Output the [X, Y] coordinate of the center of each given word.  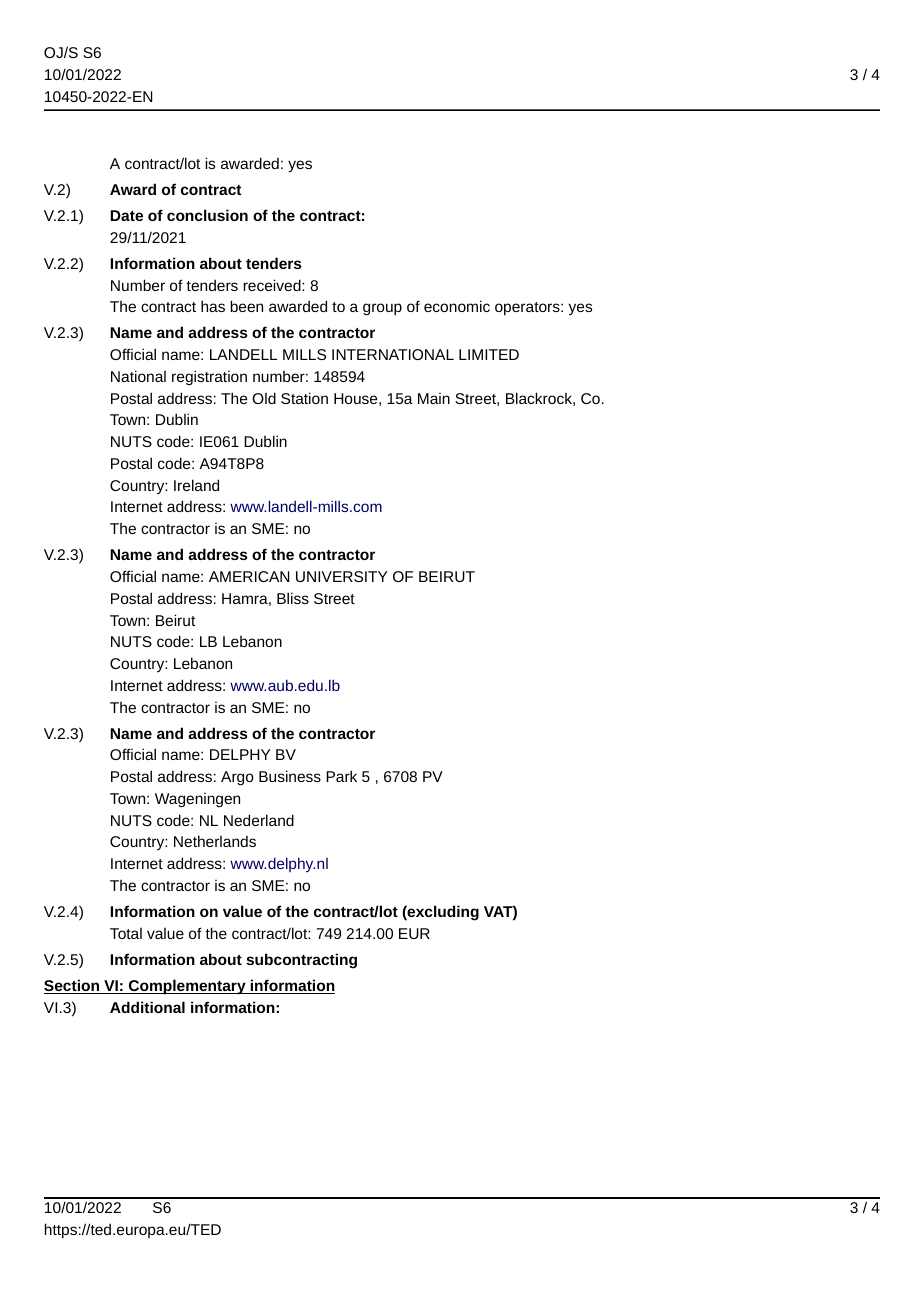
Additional [147, 1007]
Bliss [293, 598]
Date [126, 215]
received [273, 285]
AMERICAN [249, 576]
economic [457, 306]
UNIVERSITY [342, 576]
